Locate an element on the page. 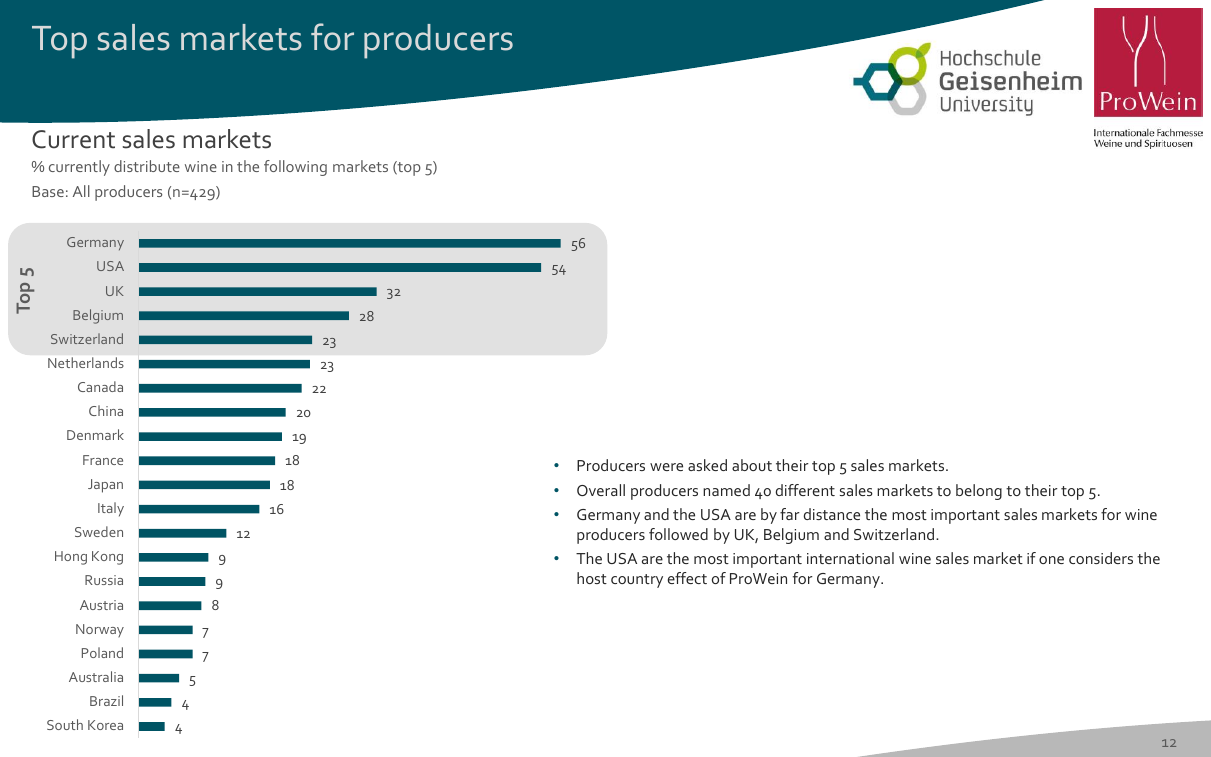  Netherlands is located at coordinates (86, 362).
